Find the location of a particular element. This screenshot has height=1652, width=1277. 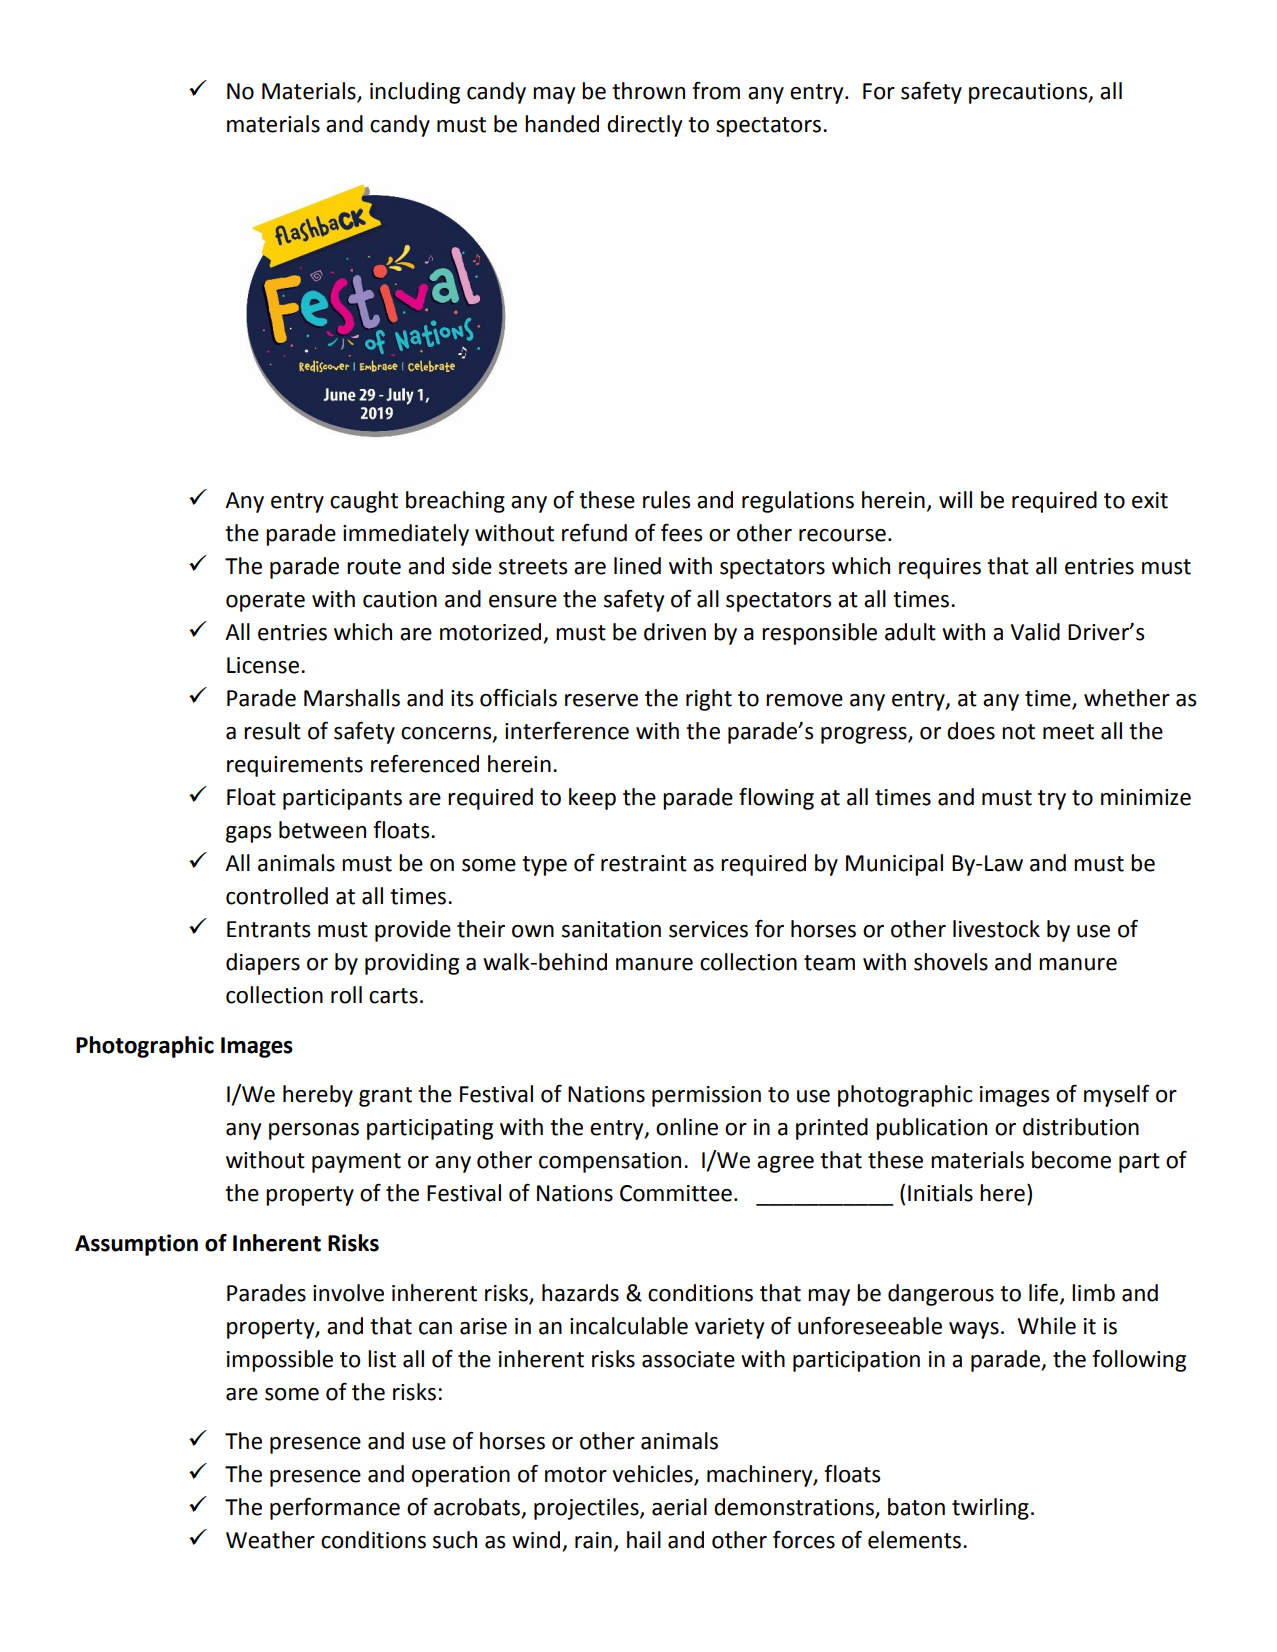

lined is located at coordinates (637, 566).
